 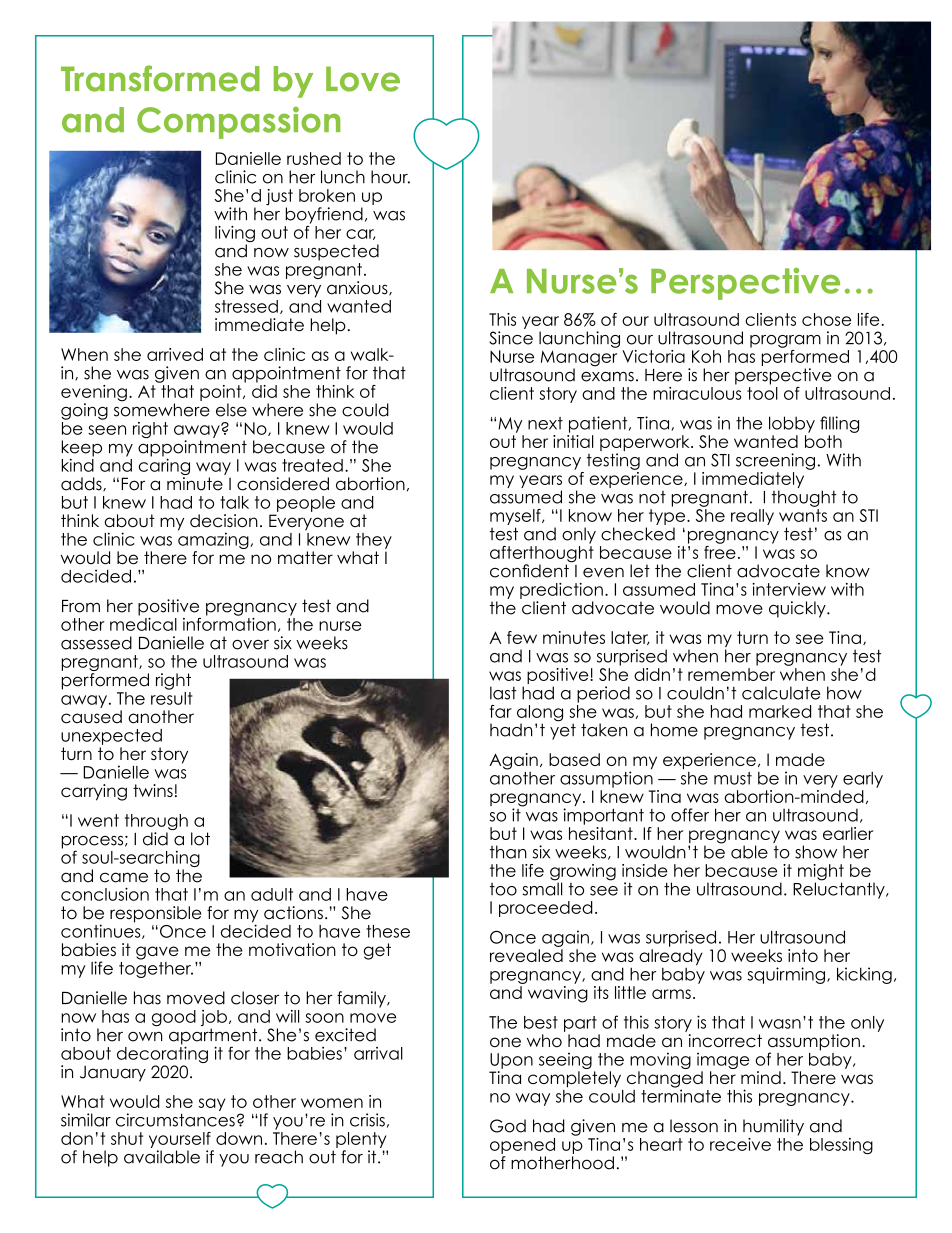 I want to click on chose, so click(x=826, y=319).
